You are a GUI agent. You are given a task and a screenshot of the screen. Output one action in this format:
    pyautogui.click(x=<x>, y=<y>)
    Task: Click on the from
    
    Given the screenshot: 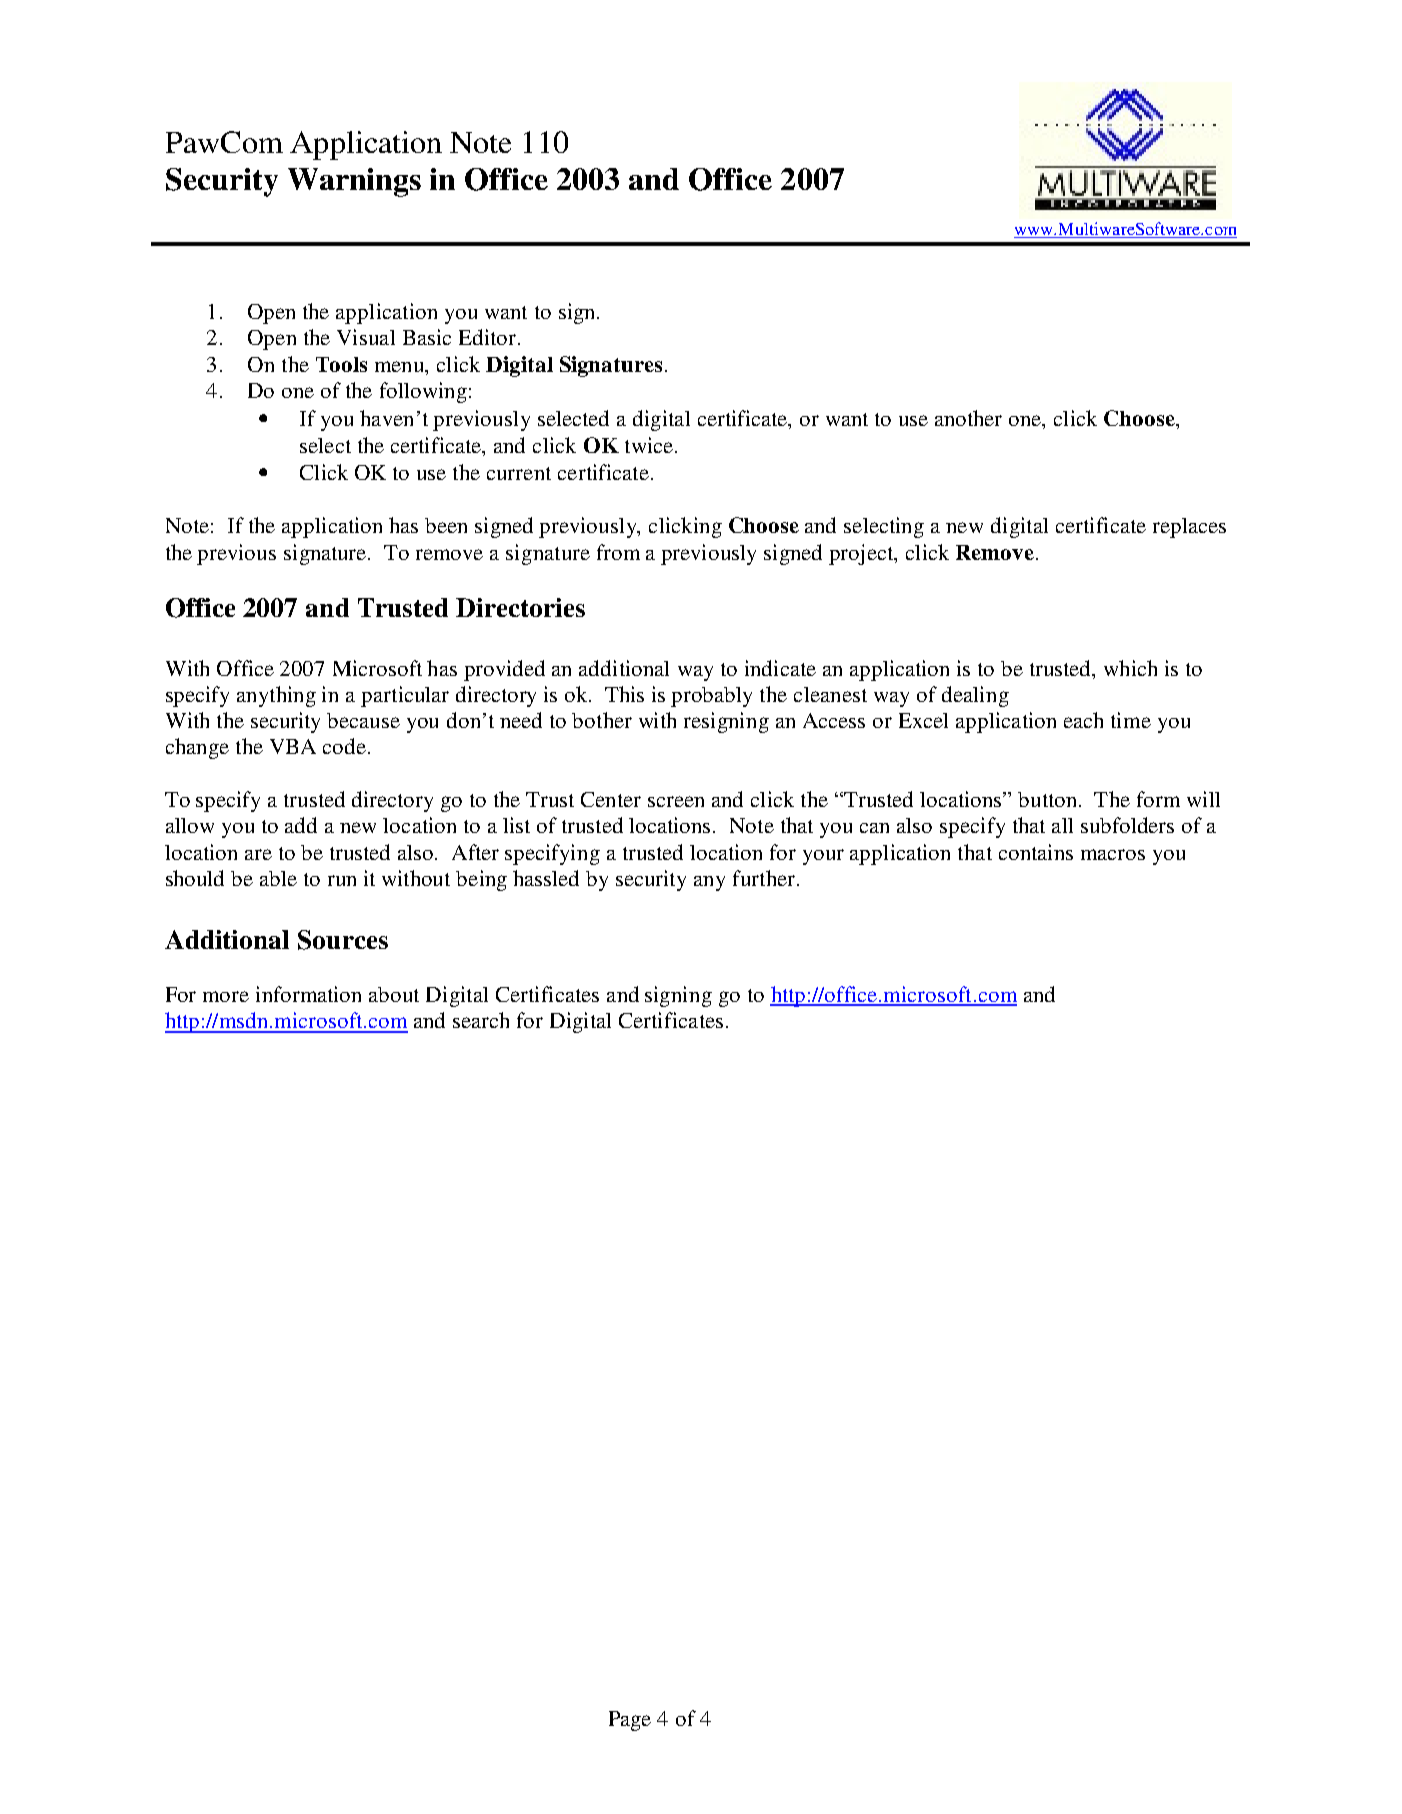 What is the action you would take?
    pyautogui.click(x=618, y=552)
